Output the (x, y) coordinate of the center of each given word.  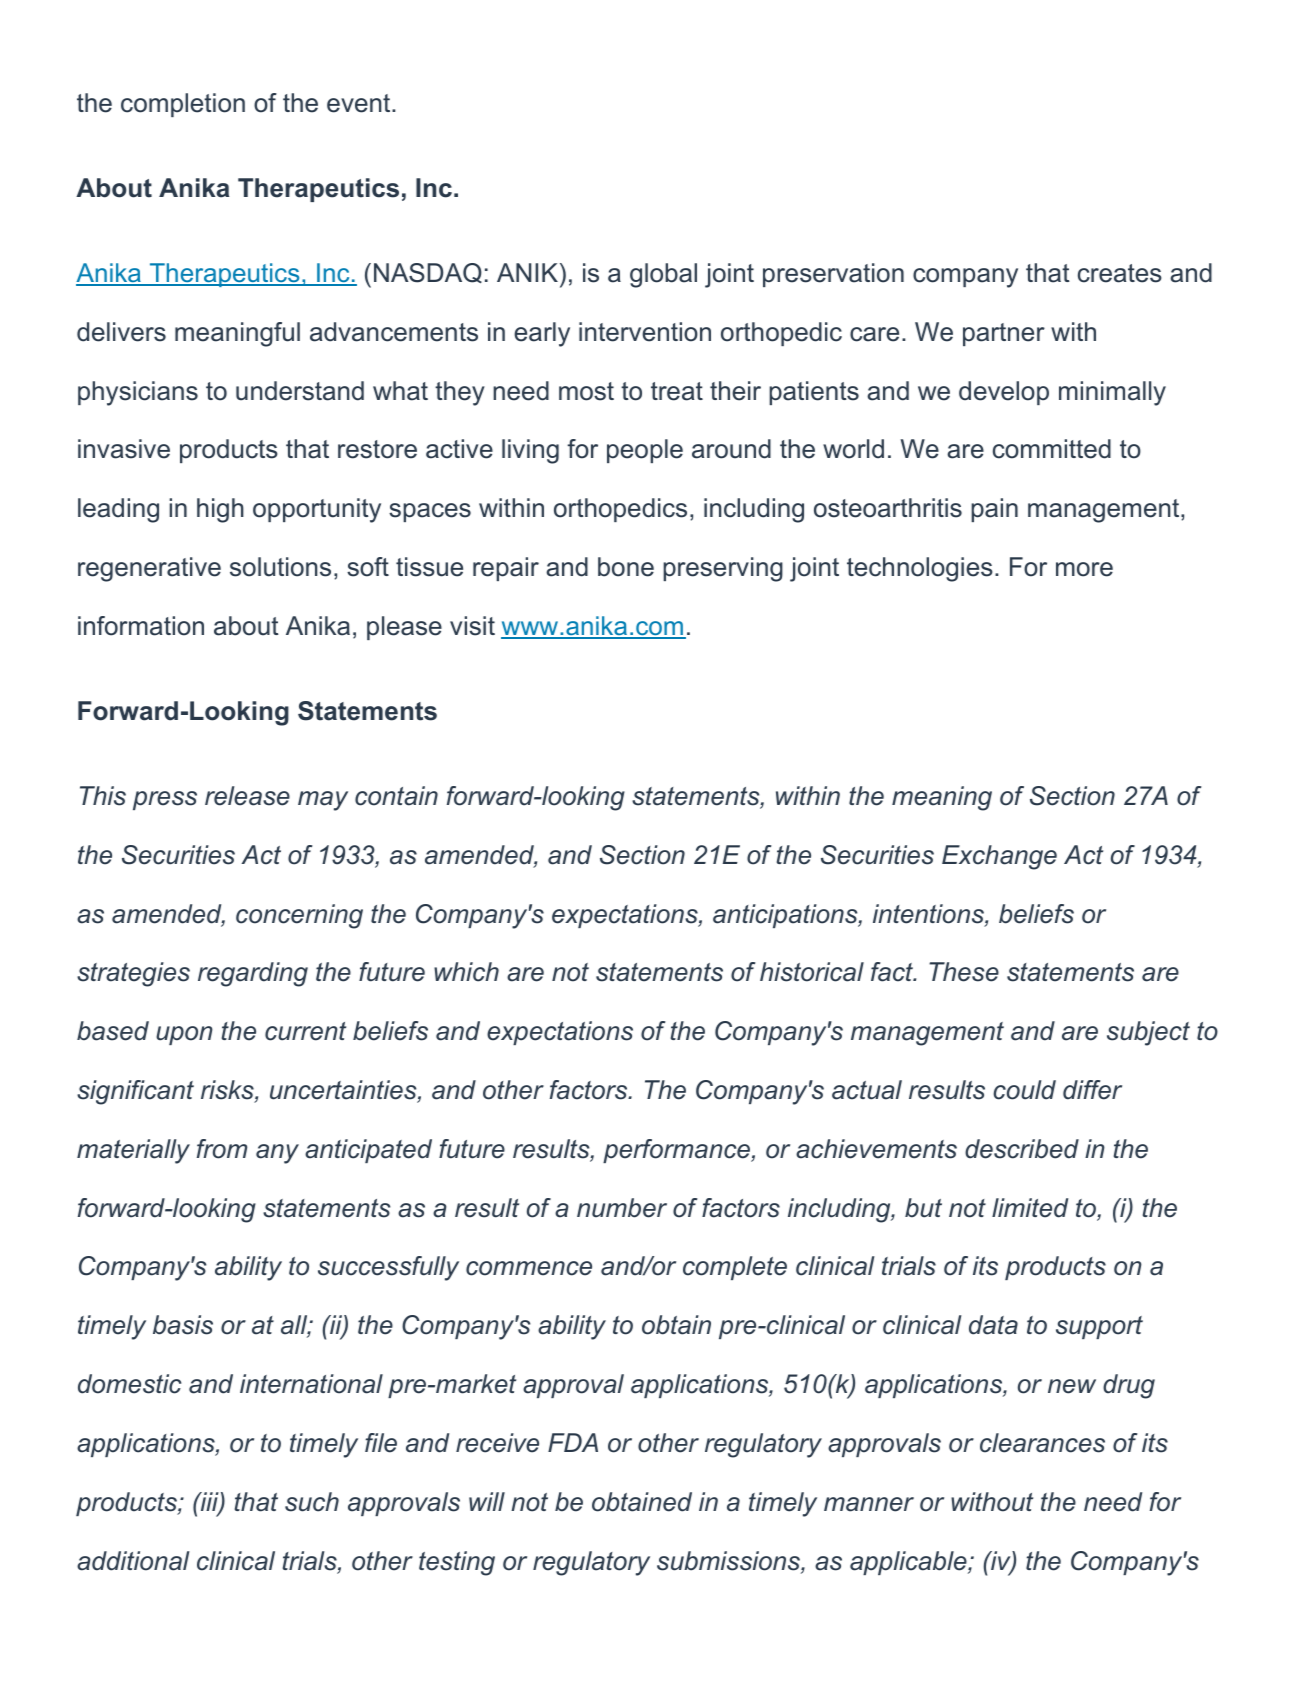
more (1084, 569)
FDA (573, 1442)
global (663, 275)
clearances (1042, 1443)
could (1024, 1090)
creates (1120, 273)
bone (626, 567)
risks (228, 1091)
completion (183, 105)
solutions (280, 567)
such (312, 1502)
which (466, 972)
